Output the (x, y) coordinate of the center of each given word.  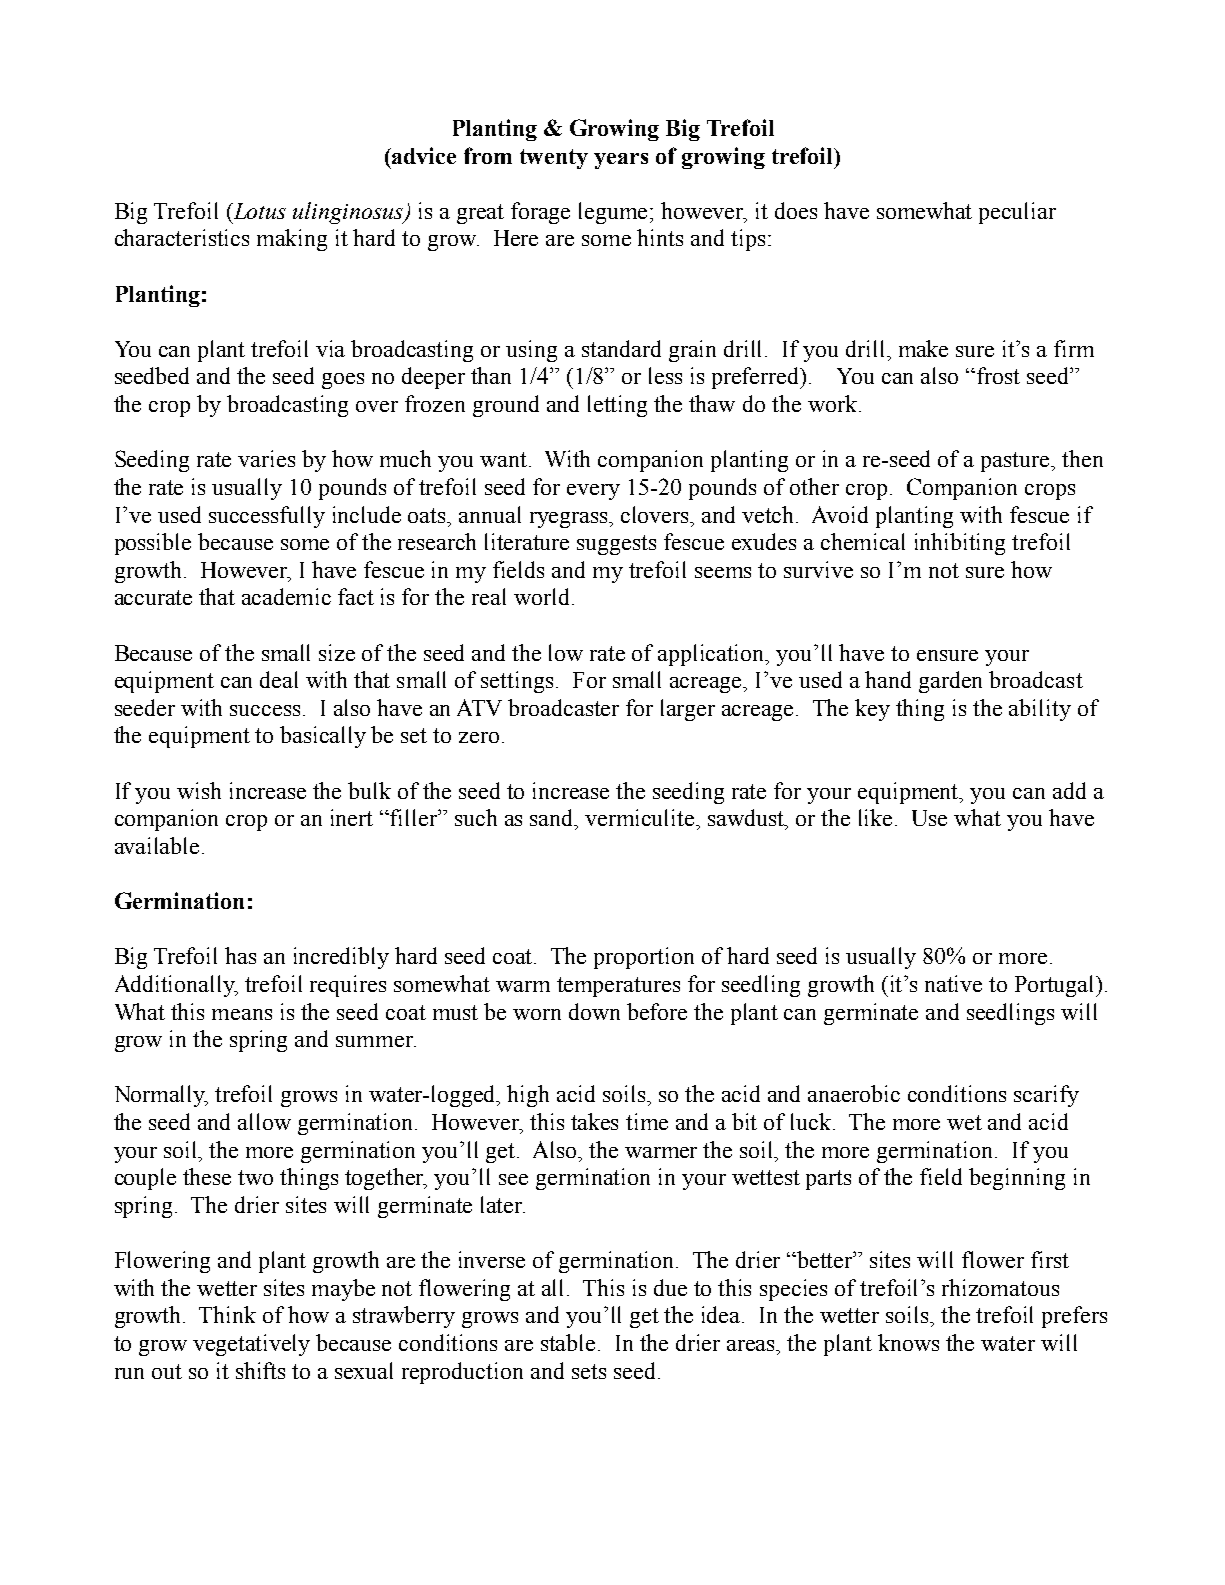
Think (227, 1314)
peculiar (1017, 213)
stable (568, 1342)
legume (613, 213)
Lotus (258, 211)
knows (908, 1342)
